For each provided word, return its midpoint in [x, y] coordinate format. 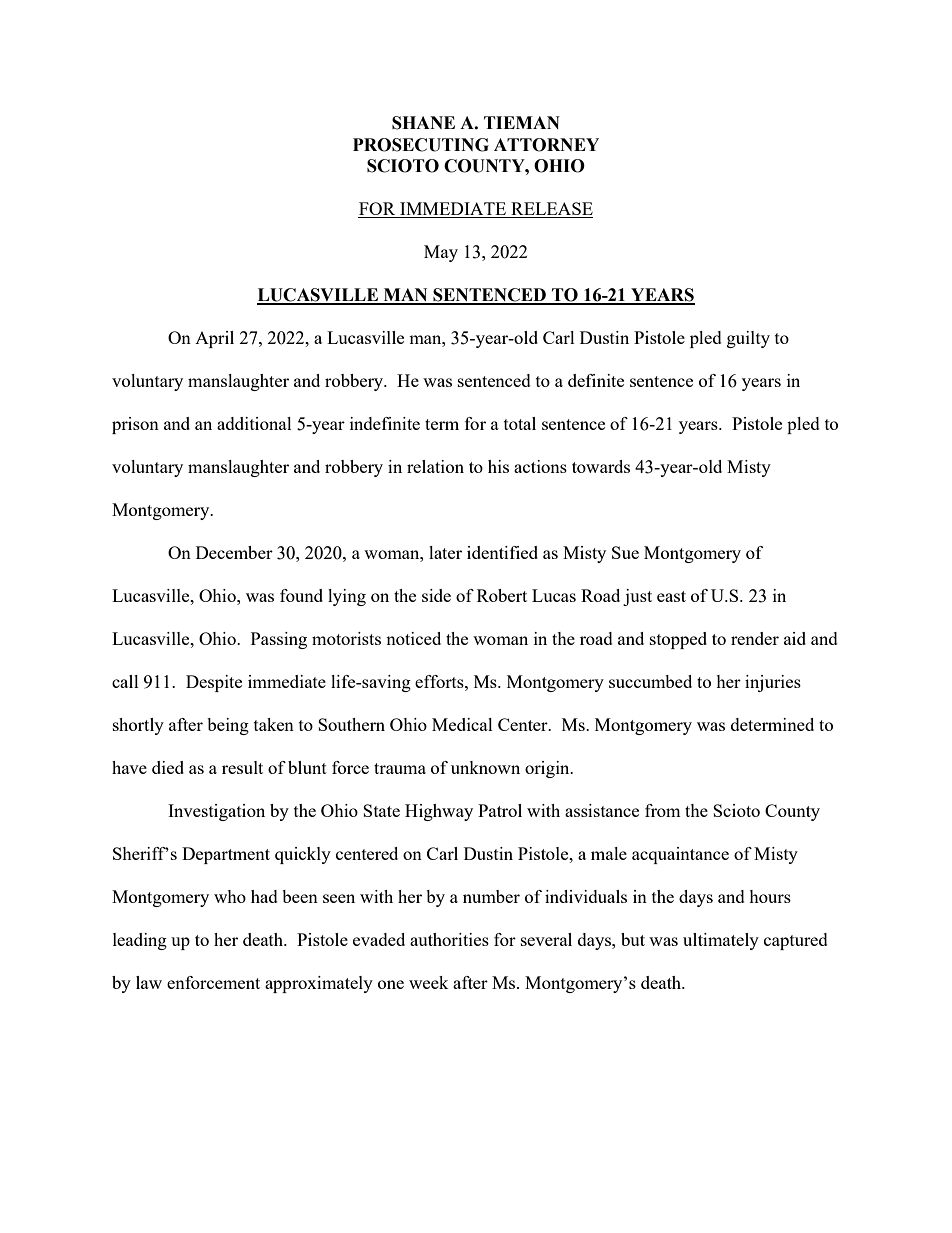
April [214, 339]
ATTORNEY [546, 145]
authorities [449, 939]
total [520, 423]
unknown [485, 767]
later [445, 552]
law [149, 982]
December [234, 552]
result [242, 767]
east [671, 596]
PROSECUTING [421, 145]
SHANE [423, 123]
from [663, 810]
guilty [748, 339]
